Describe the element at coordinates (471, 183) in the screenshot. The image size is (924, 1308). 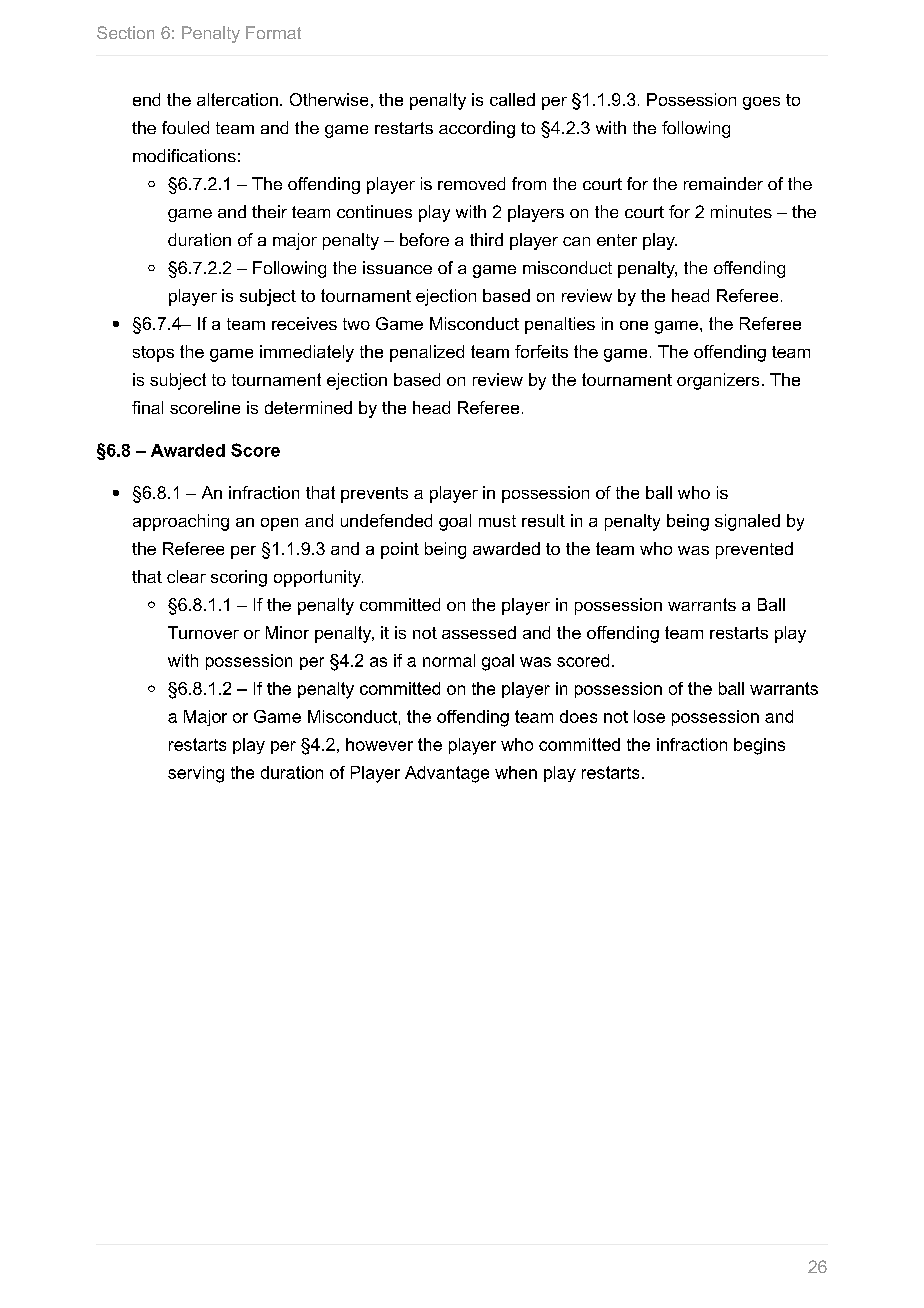
I see `removed` at that location.
